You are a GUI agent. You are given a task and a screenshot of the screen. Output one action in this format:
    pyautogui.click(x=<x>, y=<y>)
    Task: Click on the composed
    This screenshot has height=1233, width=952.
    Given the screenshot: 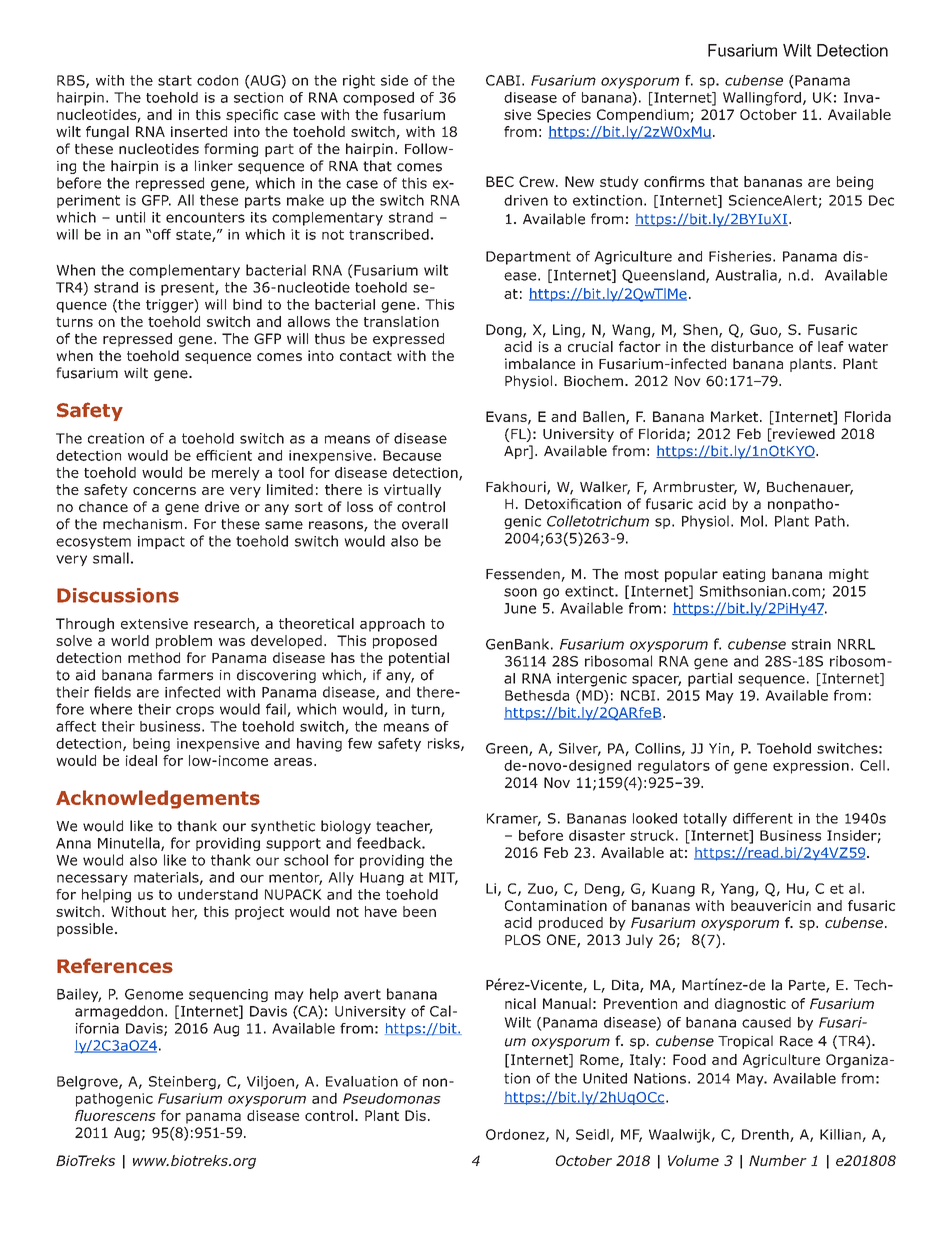 What is the action you would take?
    pyautogui.click(x=378, y=99)
